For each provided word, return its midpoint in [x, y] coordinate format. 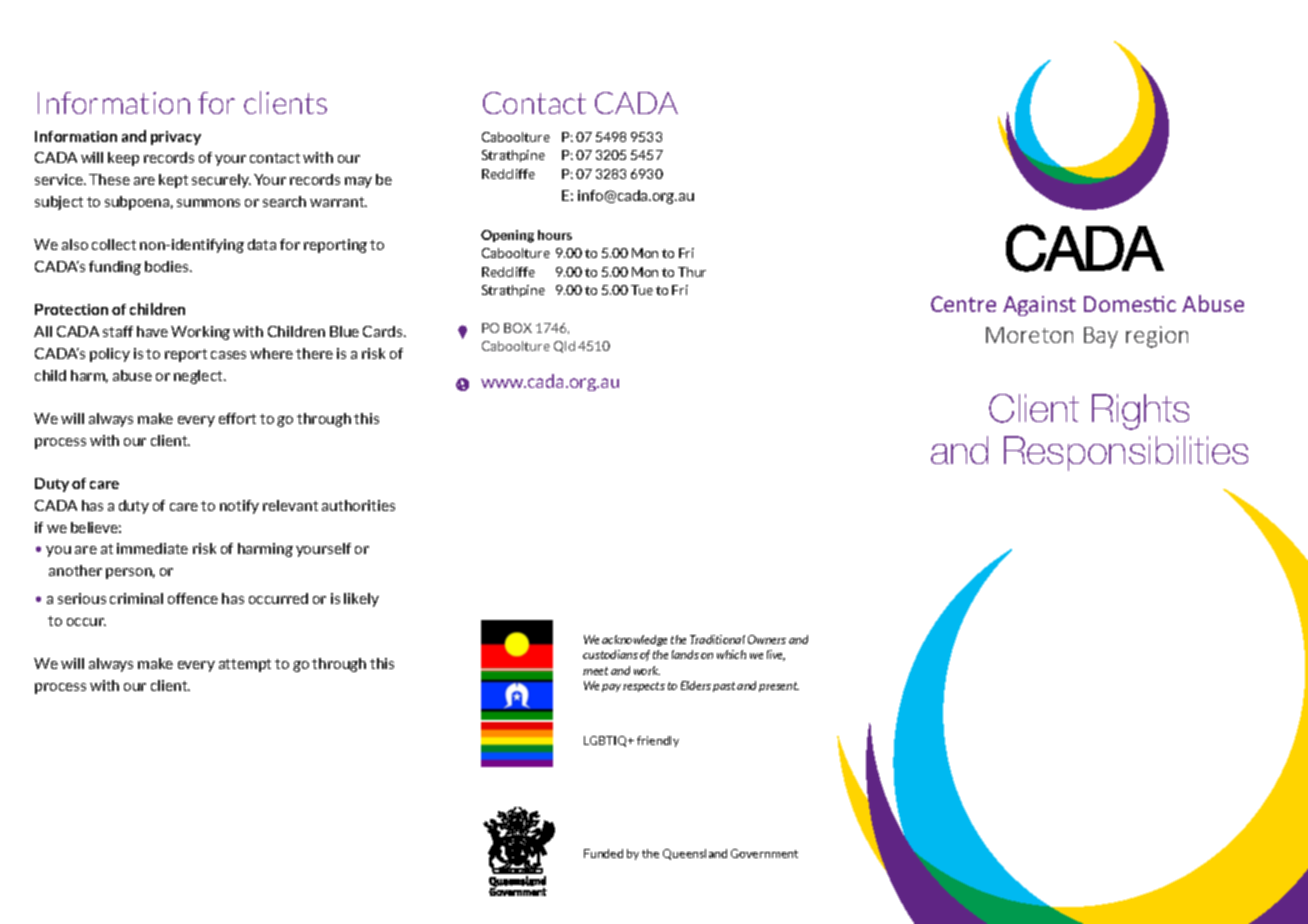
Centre [963, 304]
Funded [603, 853]
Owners [767, 639]
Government [764, 853]
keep [123, 159]
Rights [1140, 412]
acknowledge [634, 640]
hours [555, 235]
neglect [199, 377]
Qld [564, 347]
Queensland [695, 854]
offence [193, 598]
